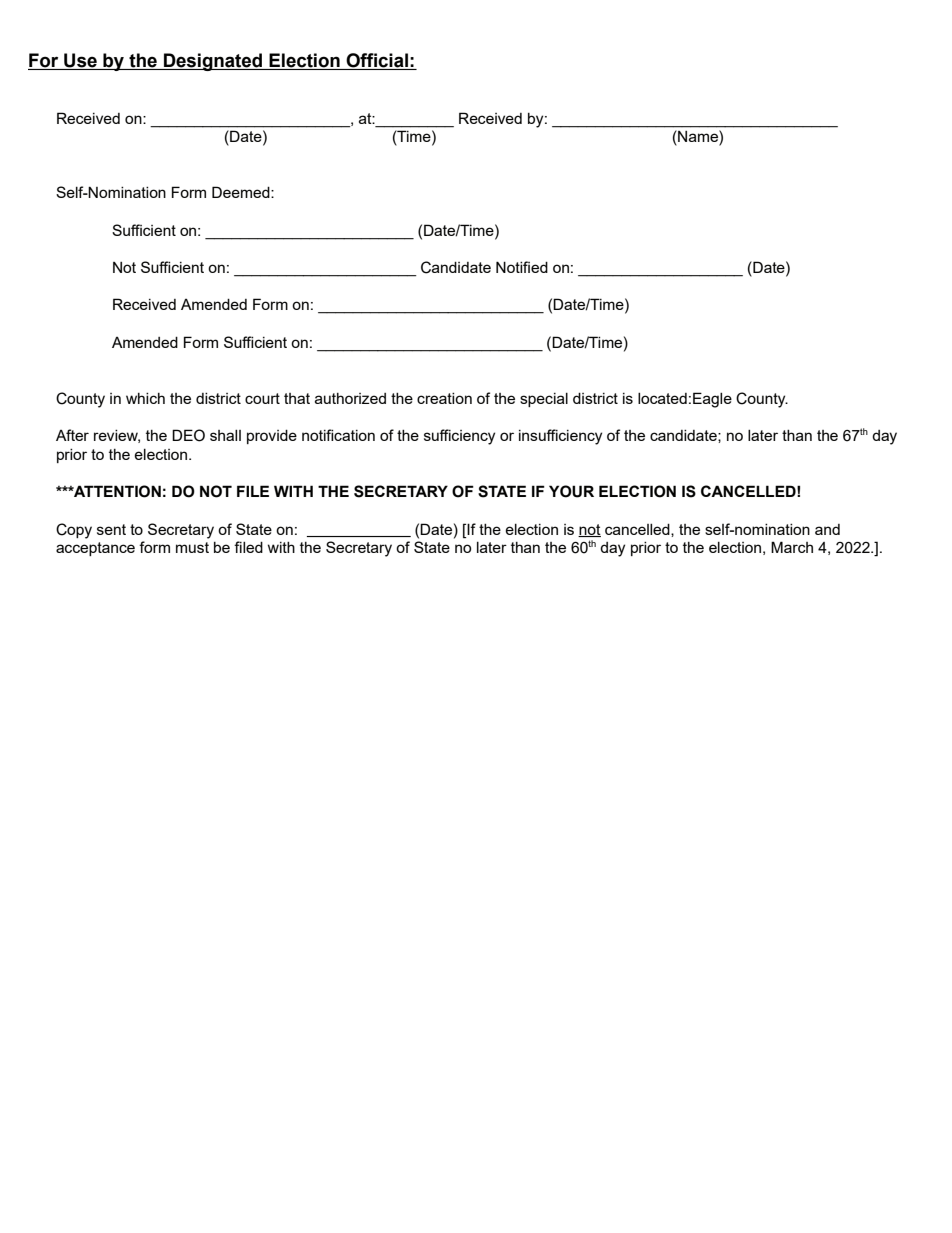 This document has height=1233, width=952. What do you see at coordinates (522, 267) in the document?
I see `Notified` at bounding box center [522, 267].
